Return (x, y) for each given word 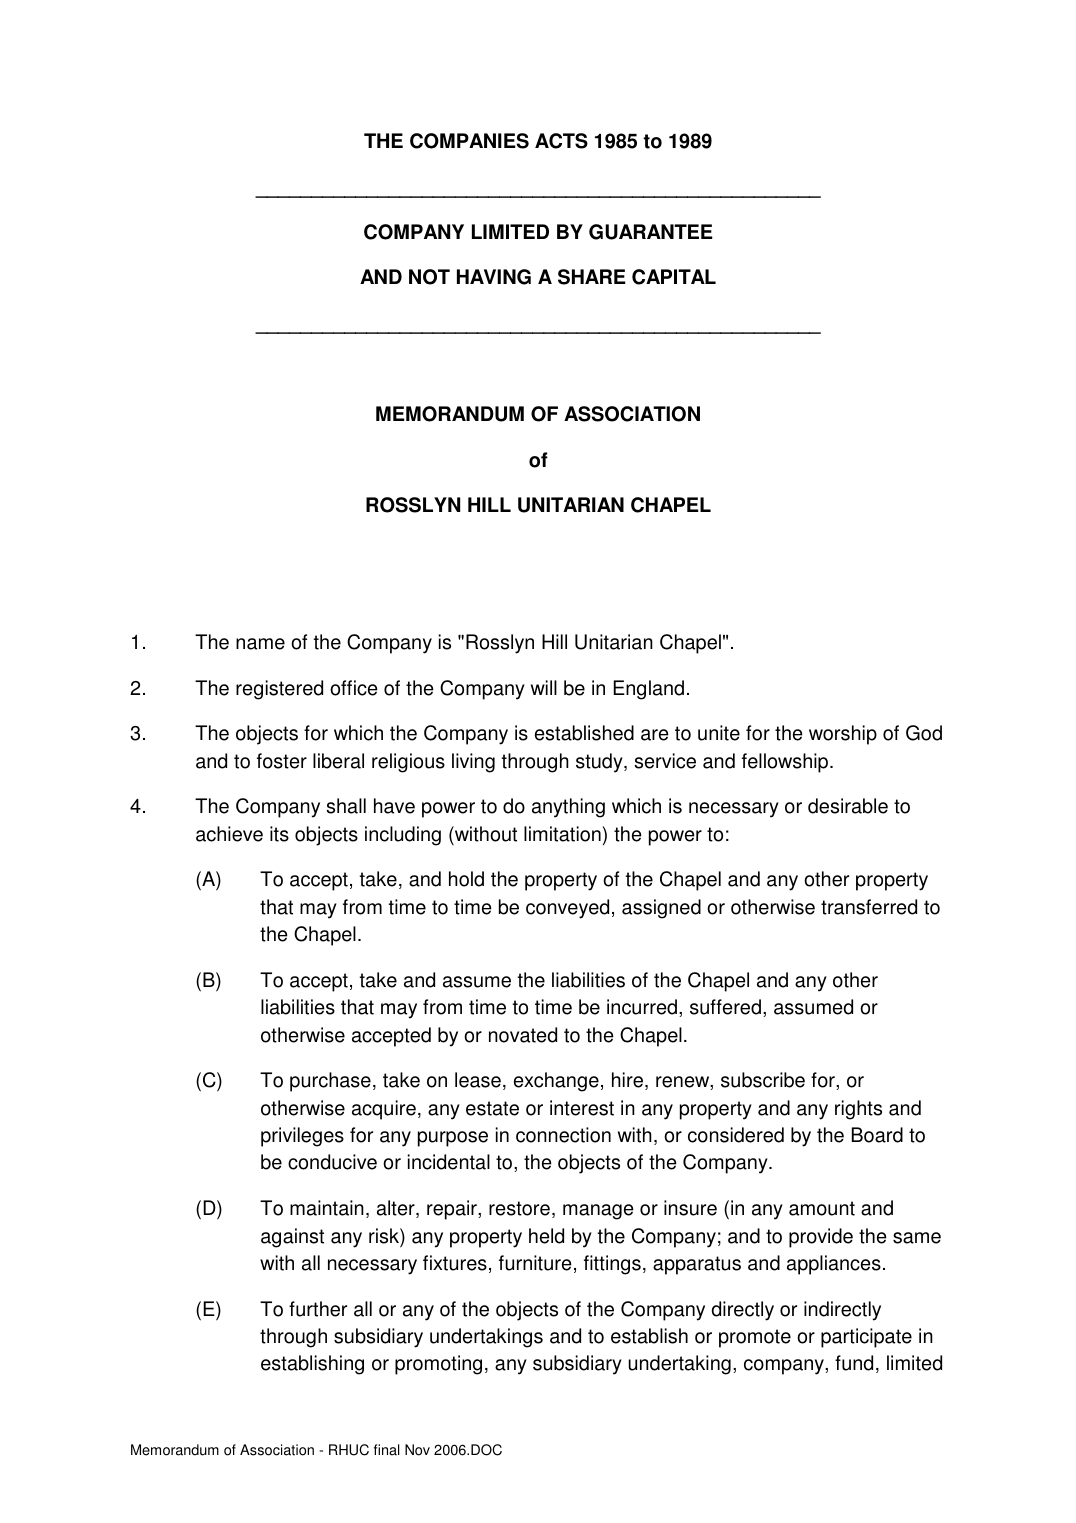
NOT (429, 277)
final (387, 1450)
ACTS (561, 141)
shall (346, 806)
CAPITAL (674, 277)
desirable (848, 806)
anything (568, 808)
